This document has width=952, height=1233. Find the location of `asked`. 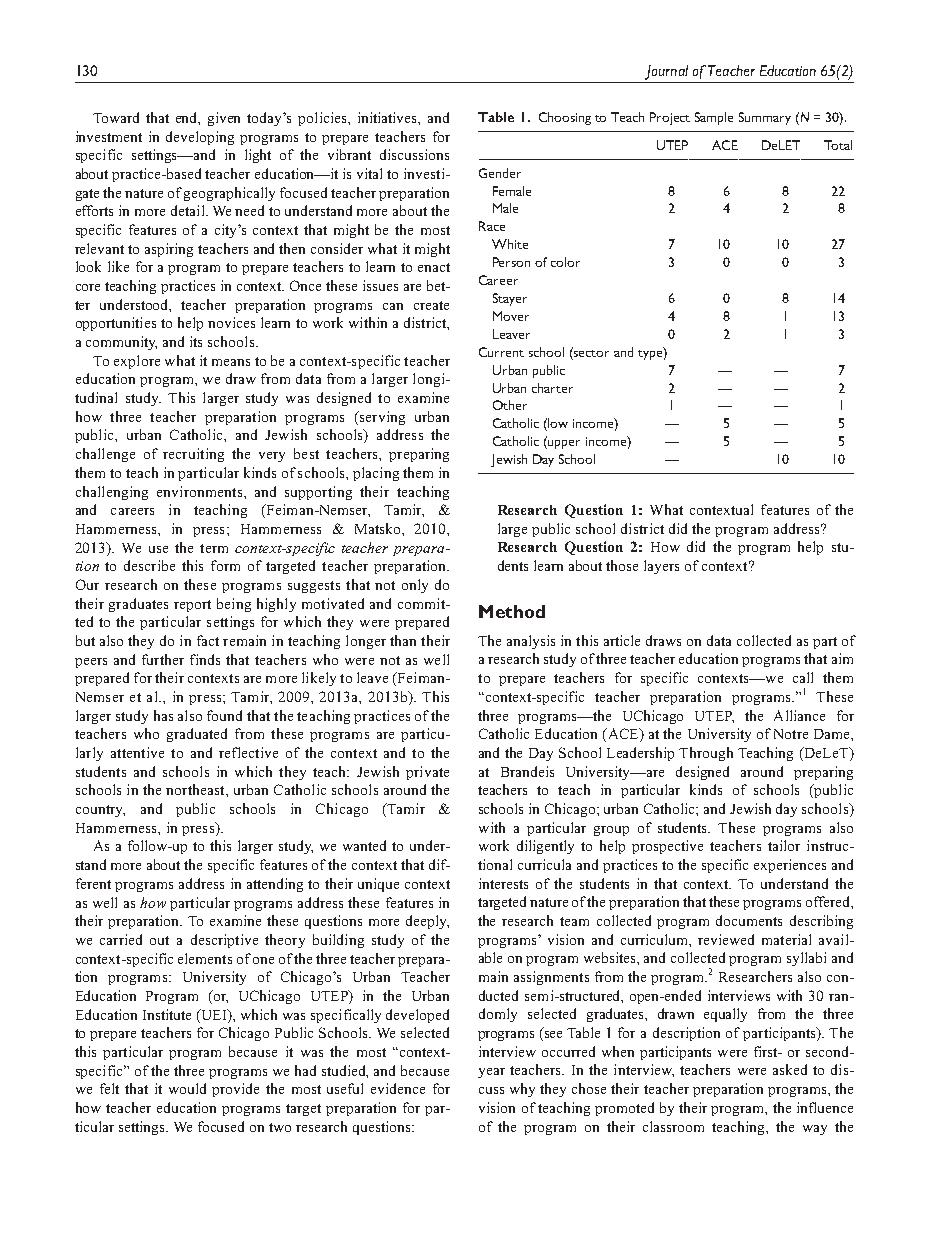

asked is located at coordinates (790, 1069).
